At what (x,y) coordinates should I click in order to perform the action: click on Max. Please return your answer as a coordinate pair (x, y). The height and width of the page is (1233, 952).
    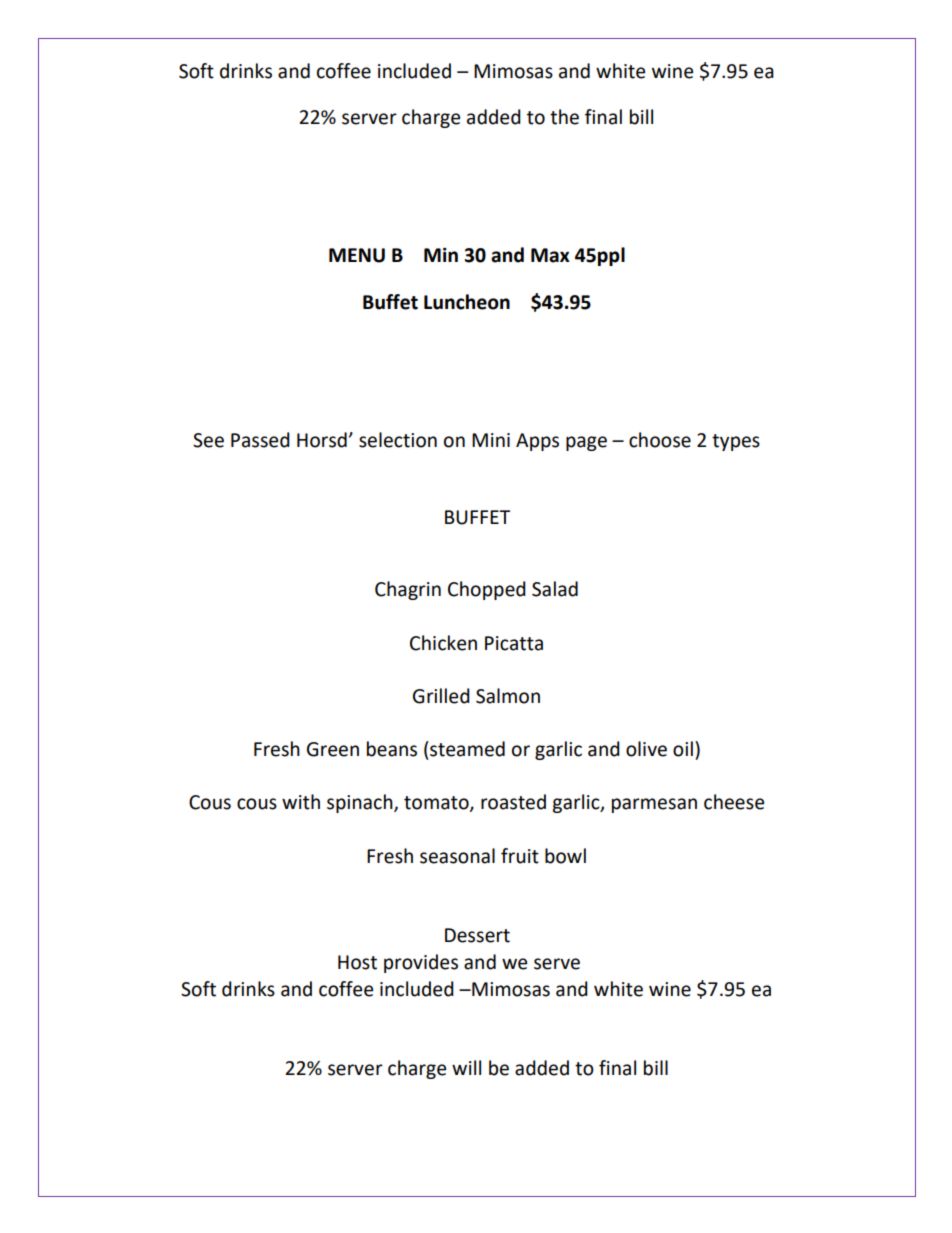
    Looking at the image, I should click on (550, 255).
